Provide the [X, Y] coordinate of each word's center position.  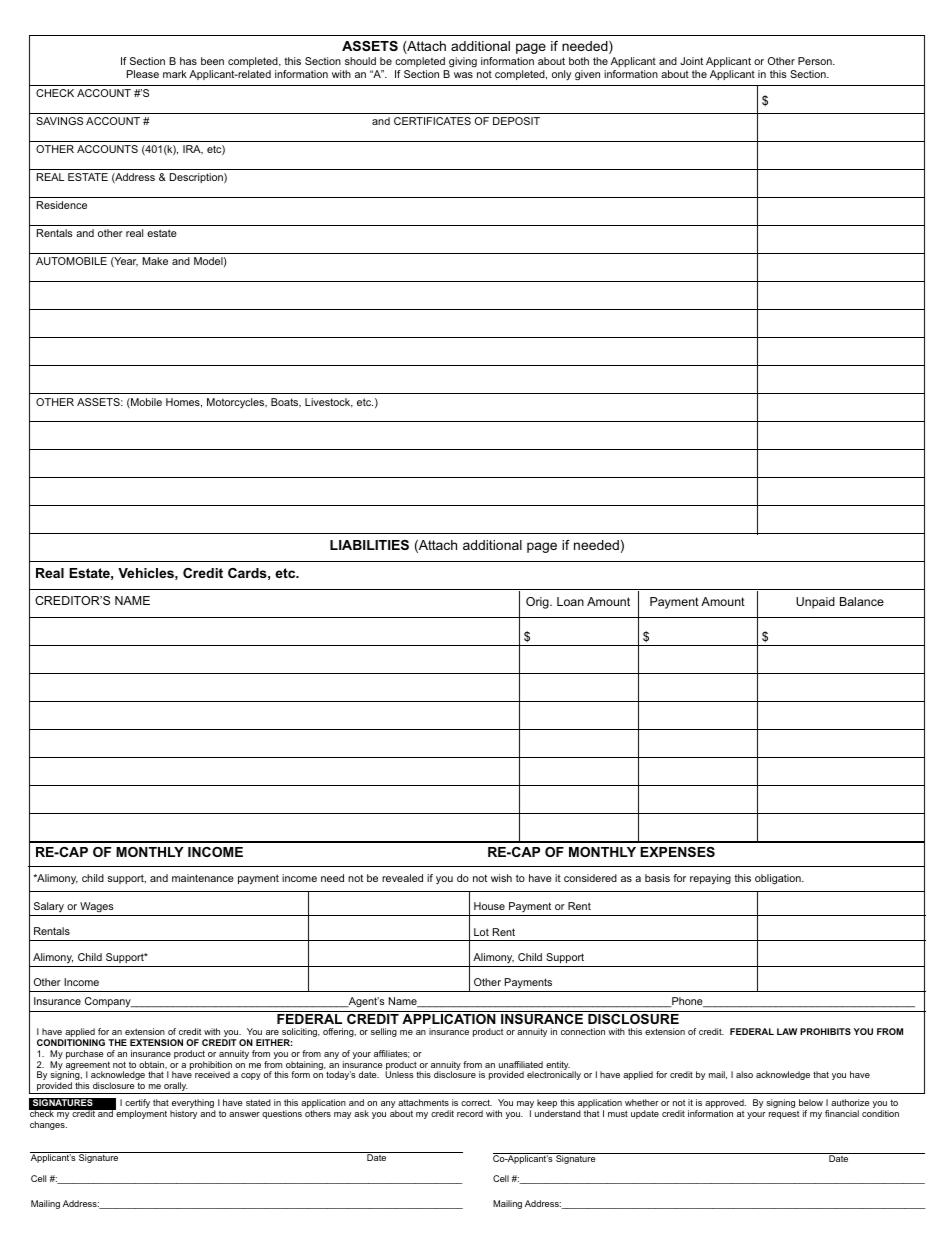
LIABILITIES [369, 545]
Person [816, 61]
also [744, 1074]
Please [143, 74]
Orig [538, 603]
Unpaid [815, 603]
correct [476, 1102]
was [463, 75]
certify [137, 1105]
